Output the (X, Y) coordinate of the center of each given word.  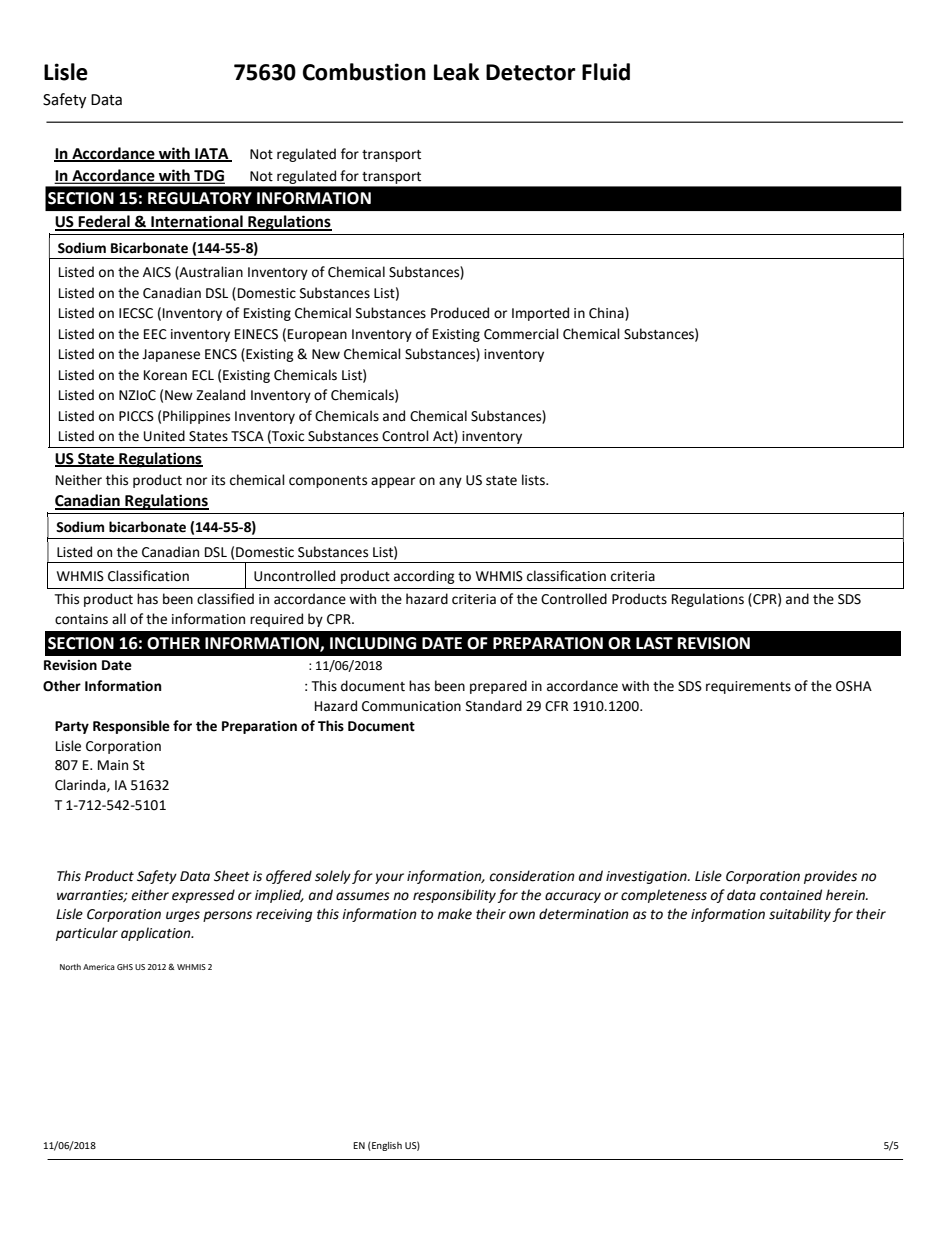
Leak (457, 72)
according (424, 577)
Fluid (606, 72)
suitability (800, 915)
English (386, 1146)
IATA (212, 154)
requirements (748, 687)
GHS (125, 967)
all (119, 618)
